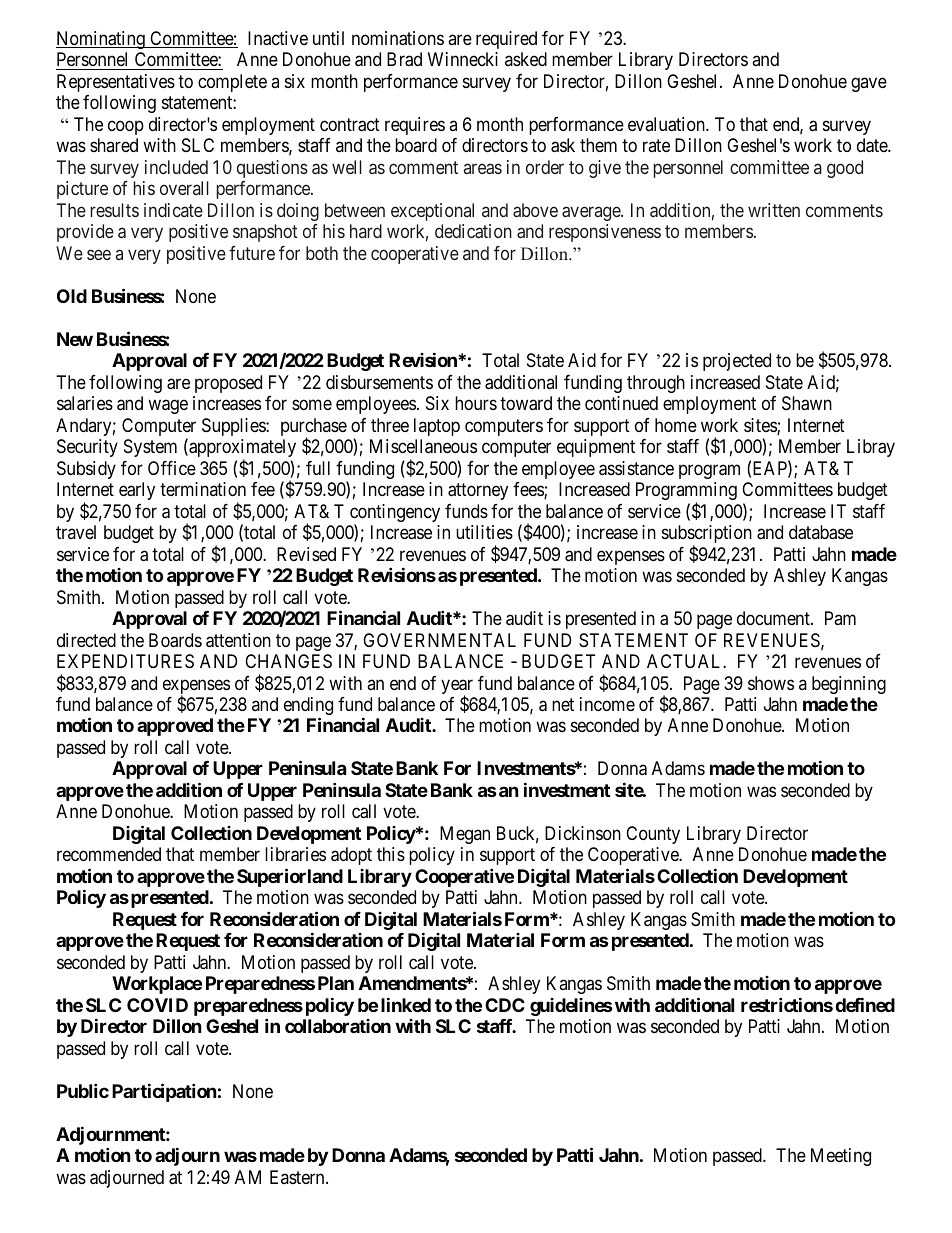  I want to click on hours, so click(476, 403).
